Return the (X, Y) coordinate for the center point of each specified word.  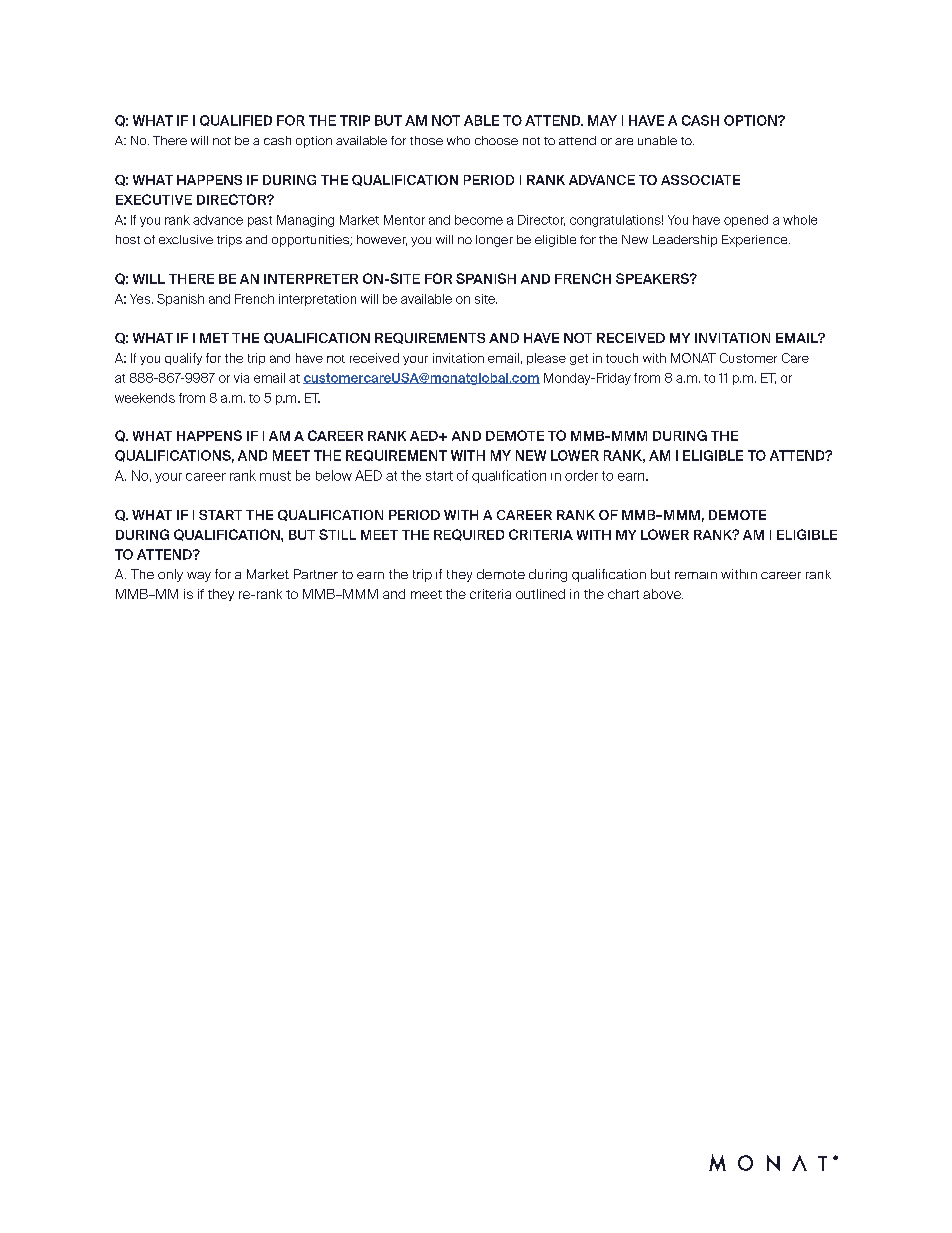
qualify (183, 359)
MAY (602, 120)
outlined (540, 594)
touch (622, 358)
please (546, 359)
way (199, 577)
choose (496, 140)
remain (696, 575)
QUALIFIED (236, 120)
